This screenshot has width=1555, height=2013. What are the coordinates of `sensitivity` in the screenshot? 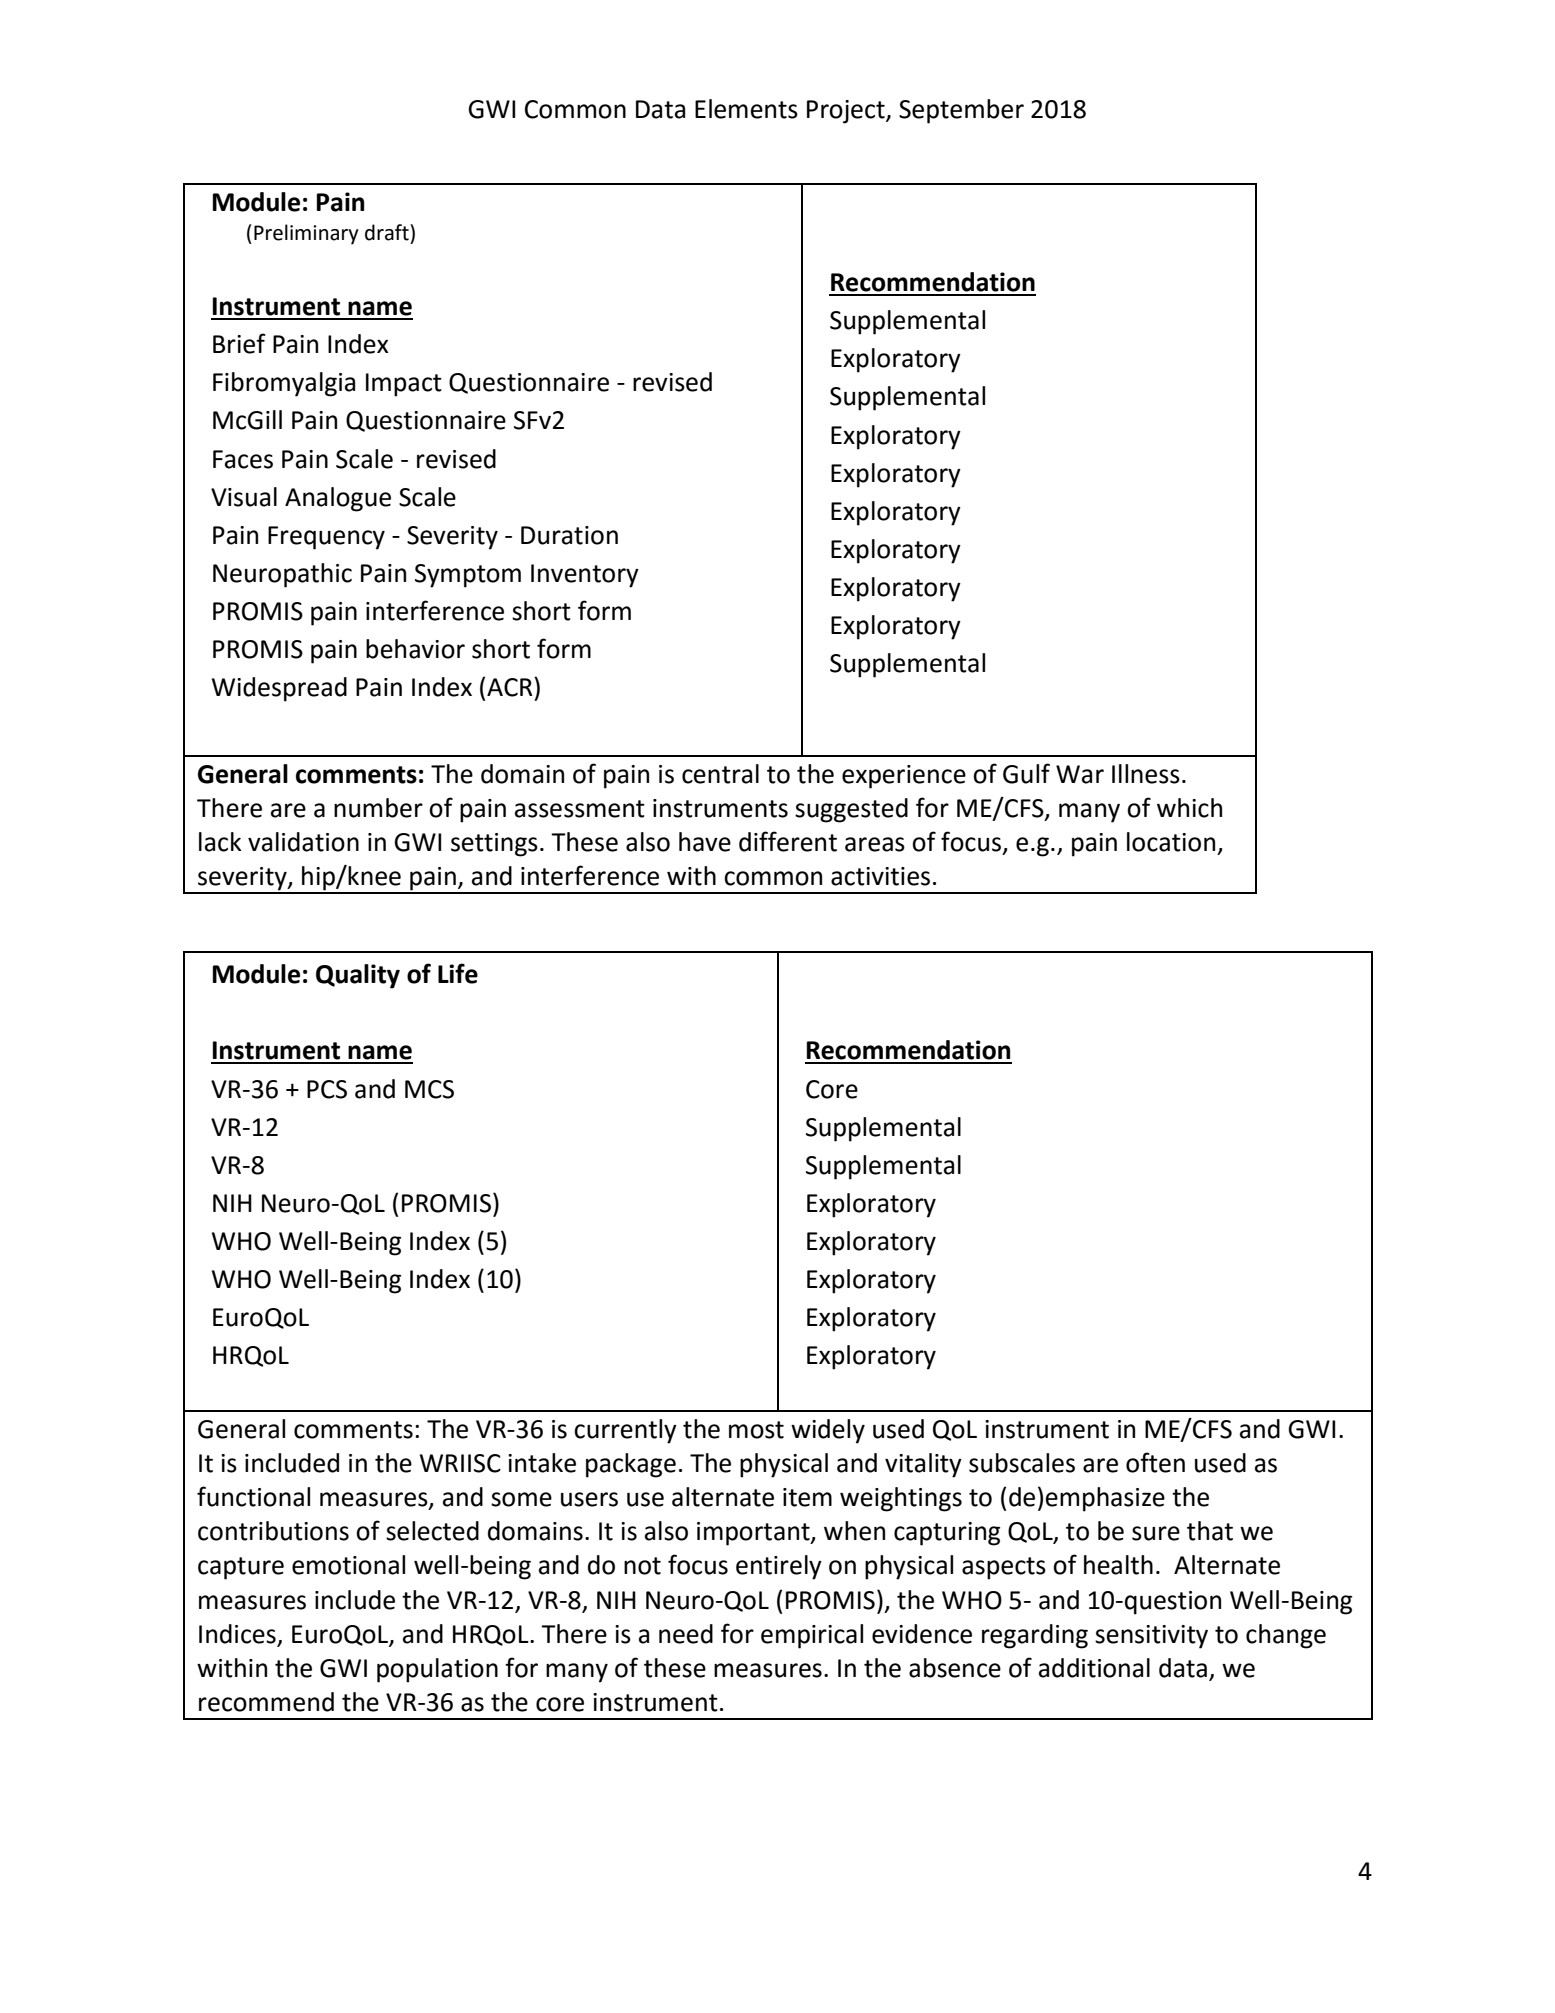 It's located at (1151, 1637).
